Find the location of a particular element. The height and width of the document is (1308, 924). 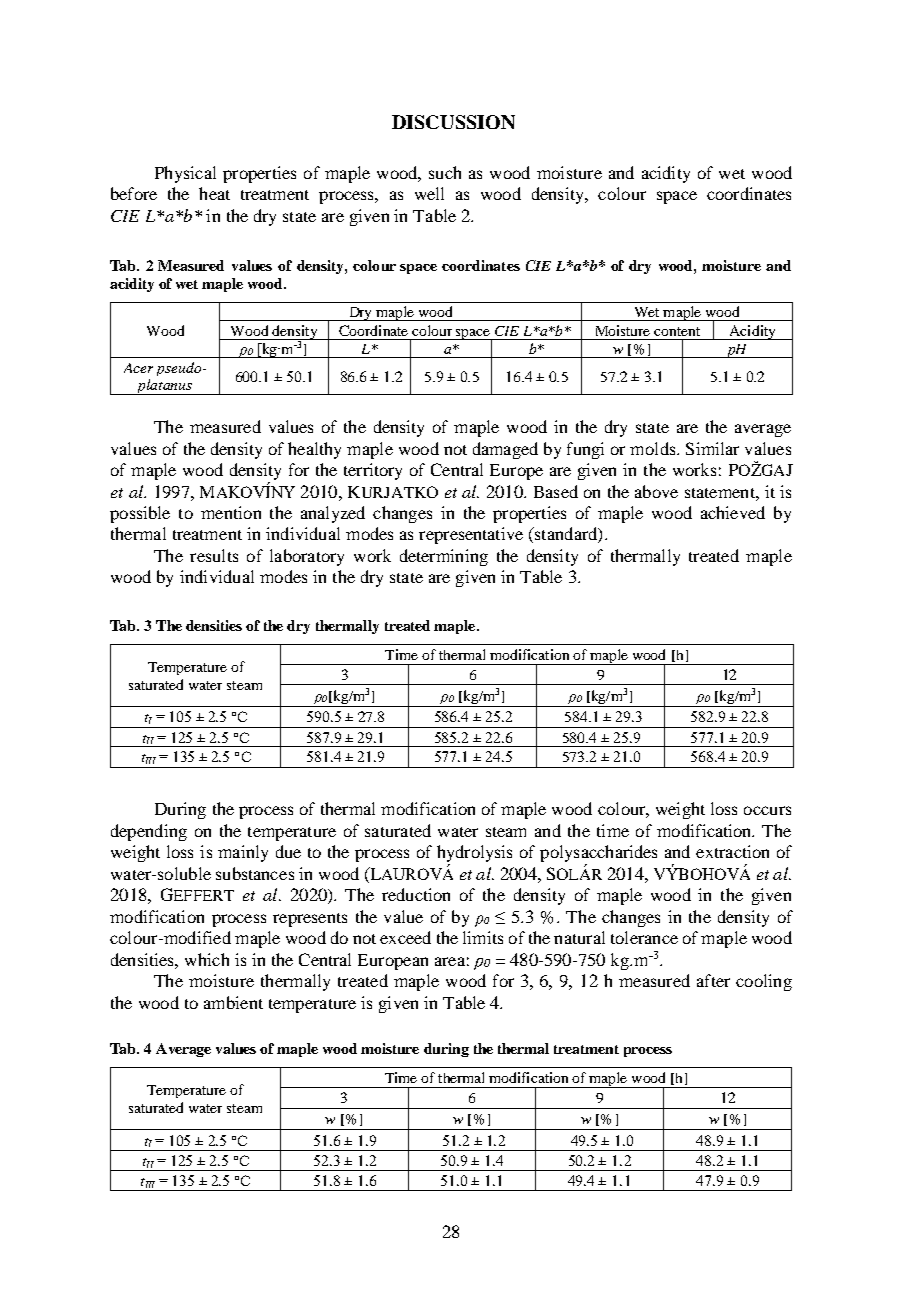

Physical is located at coordinates (185, 174).
